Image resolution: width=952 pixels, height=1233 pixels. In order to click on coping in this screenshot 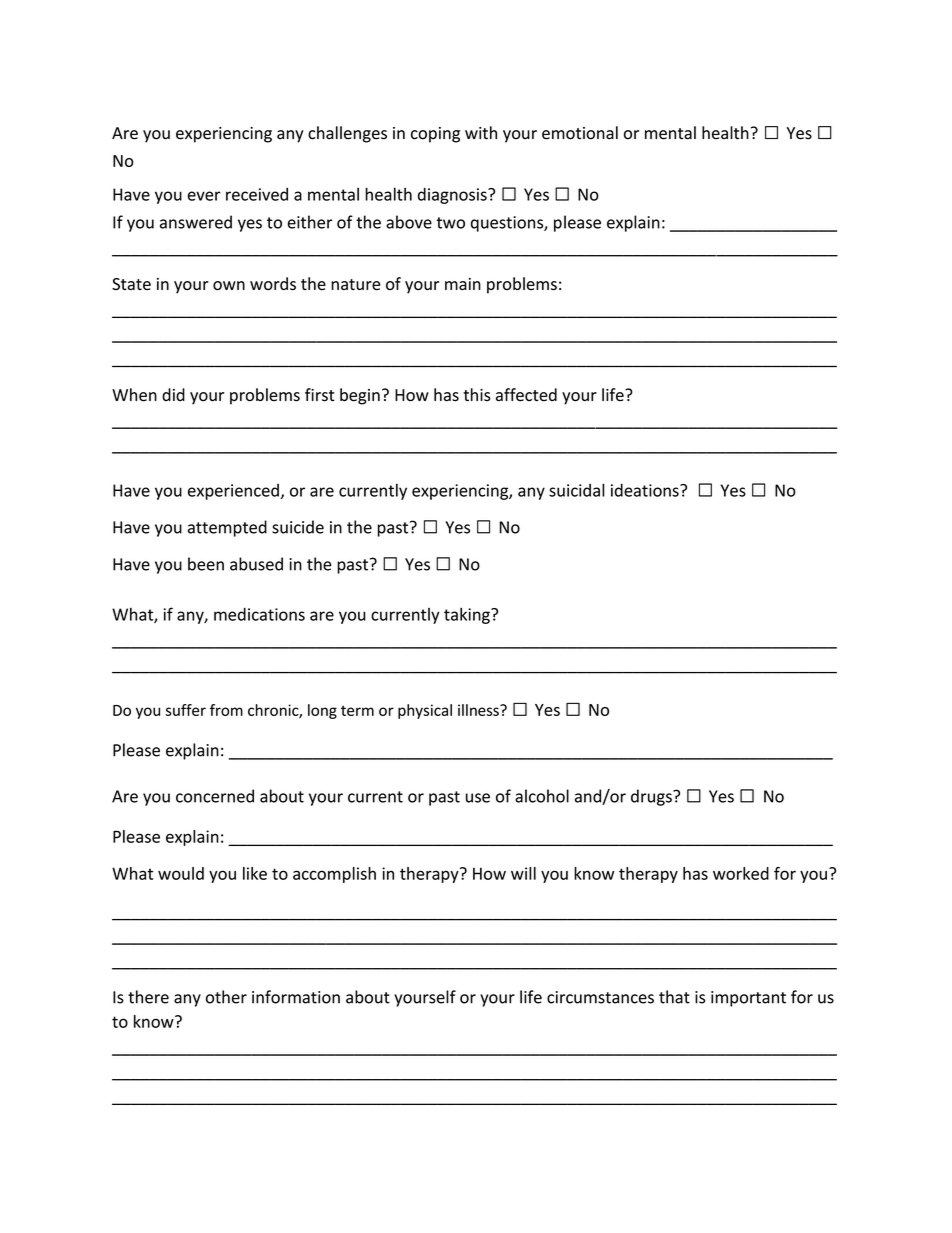, I will do `click(435, 135)`.
